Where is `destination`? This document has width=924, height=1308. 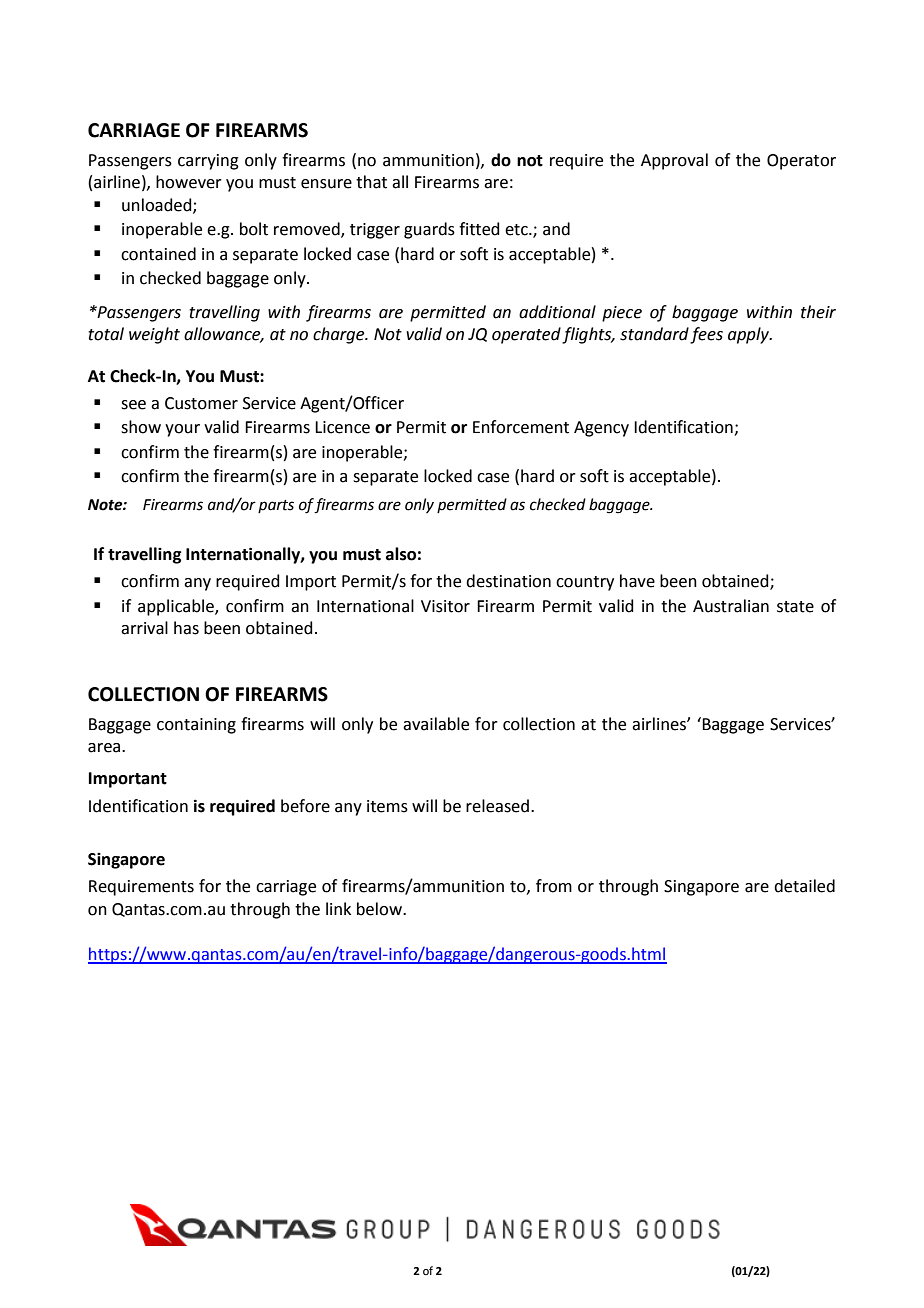 destination is located at coordinates (508, 581).
